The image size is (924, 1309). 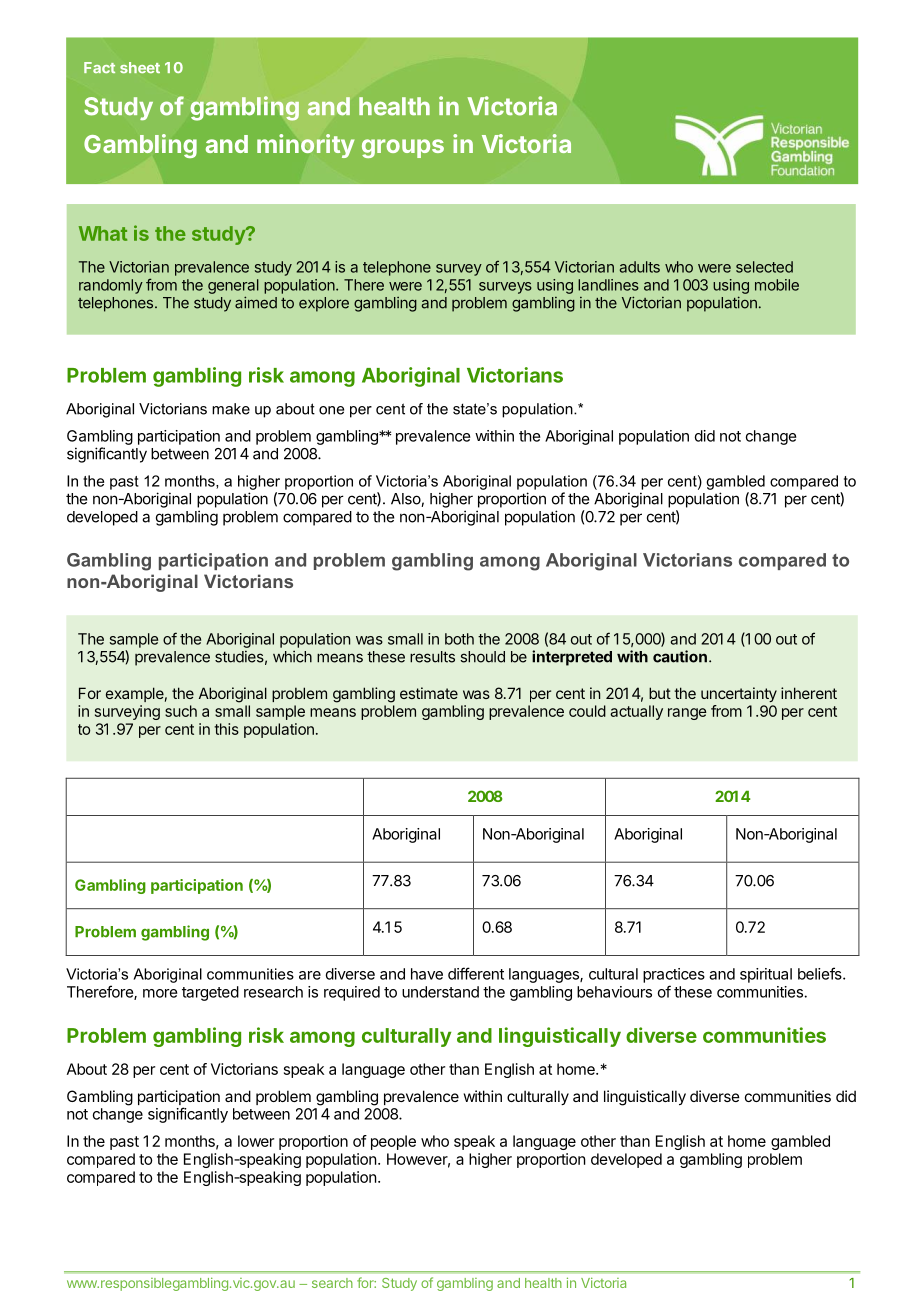 I want to click on make, so click(x=231, y=409).
